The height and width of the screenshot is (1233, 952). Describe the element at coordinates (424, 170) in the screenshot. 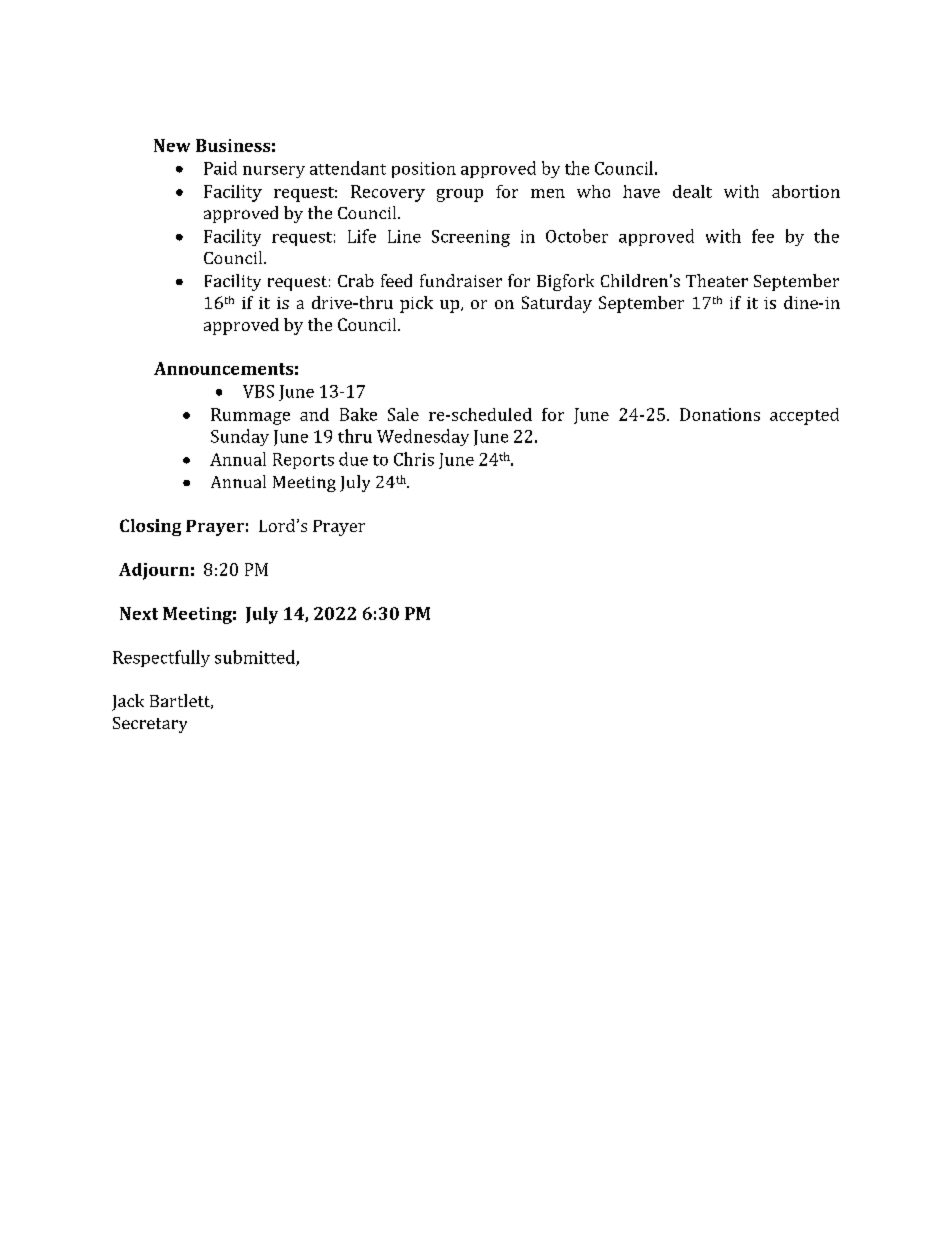

I see `position` at that location.
